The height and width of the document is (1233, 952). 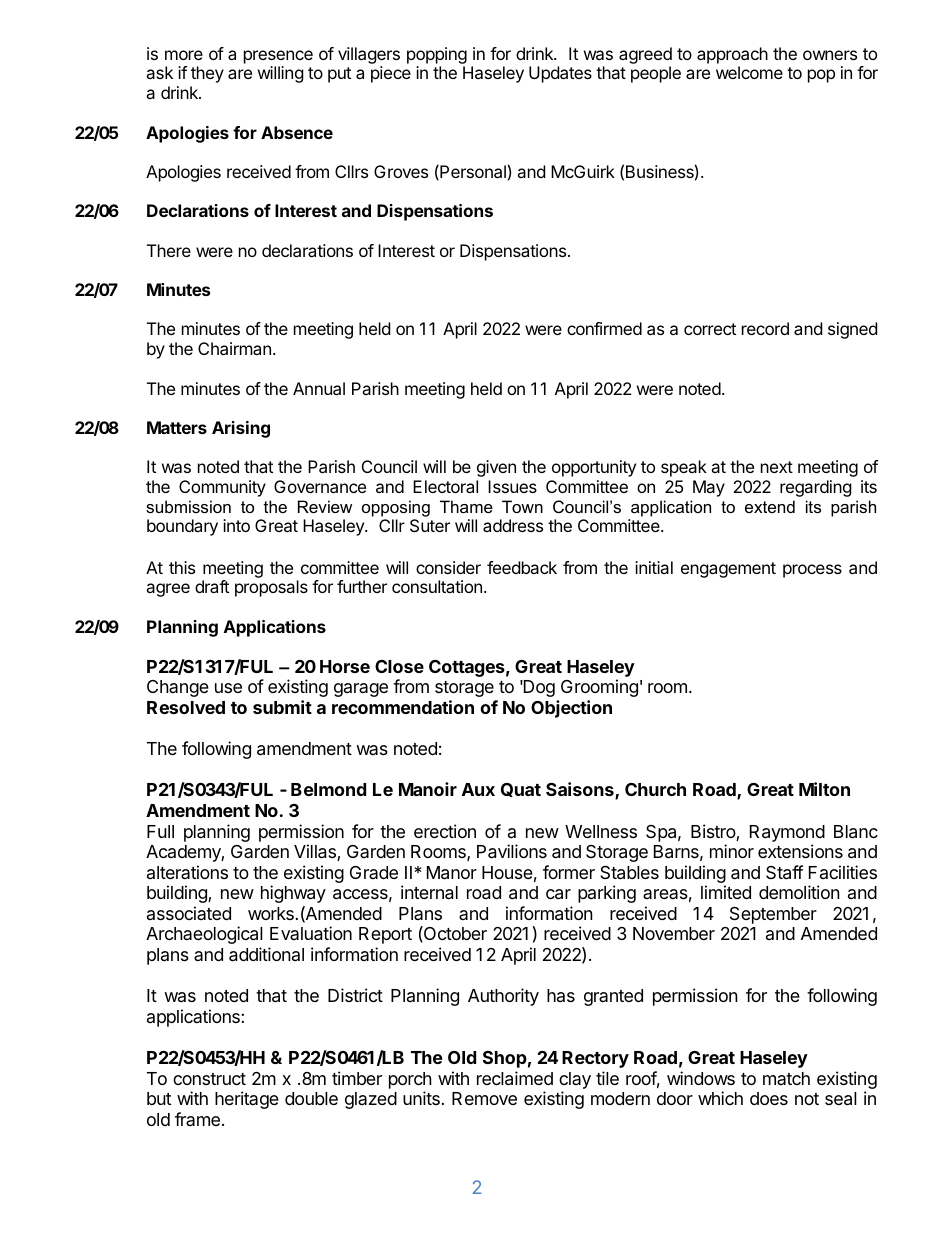 What do you see at coordinates (282, 707) in the document?
I see `submit` at bounding box center [282, 707].
